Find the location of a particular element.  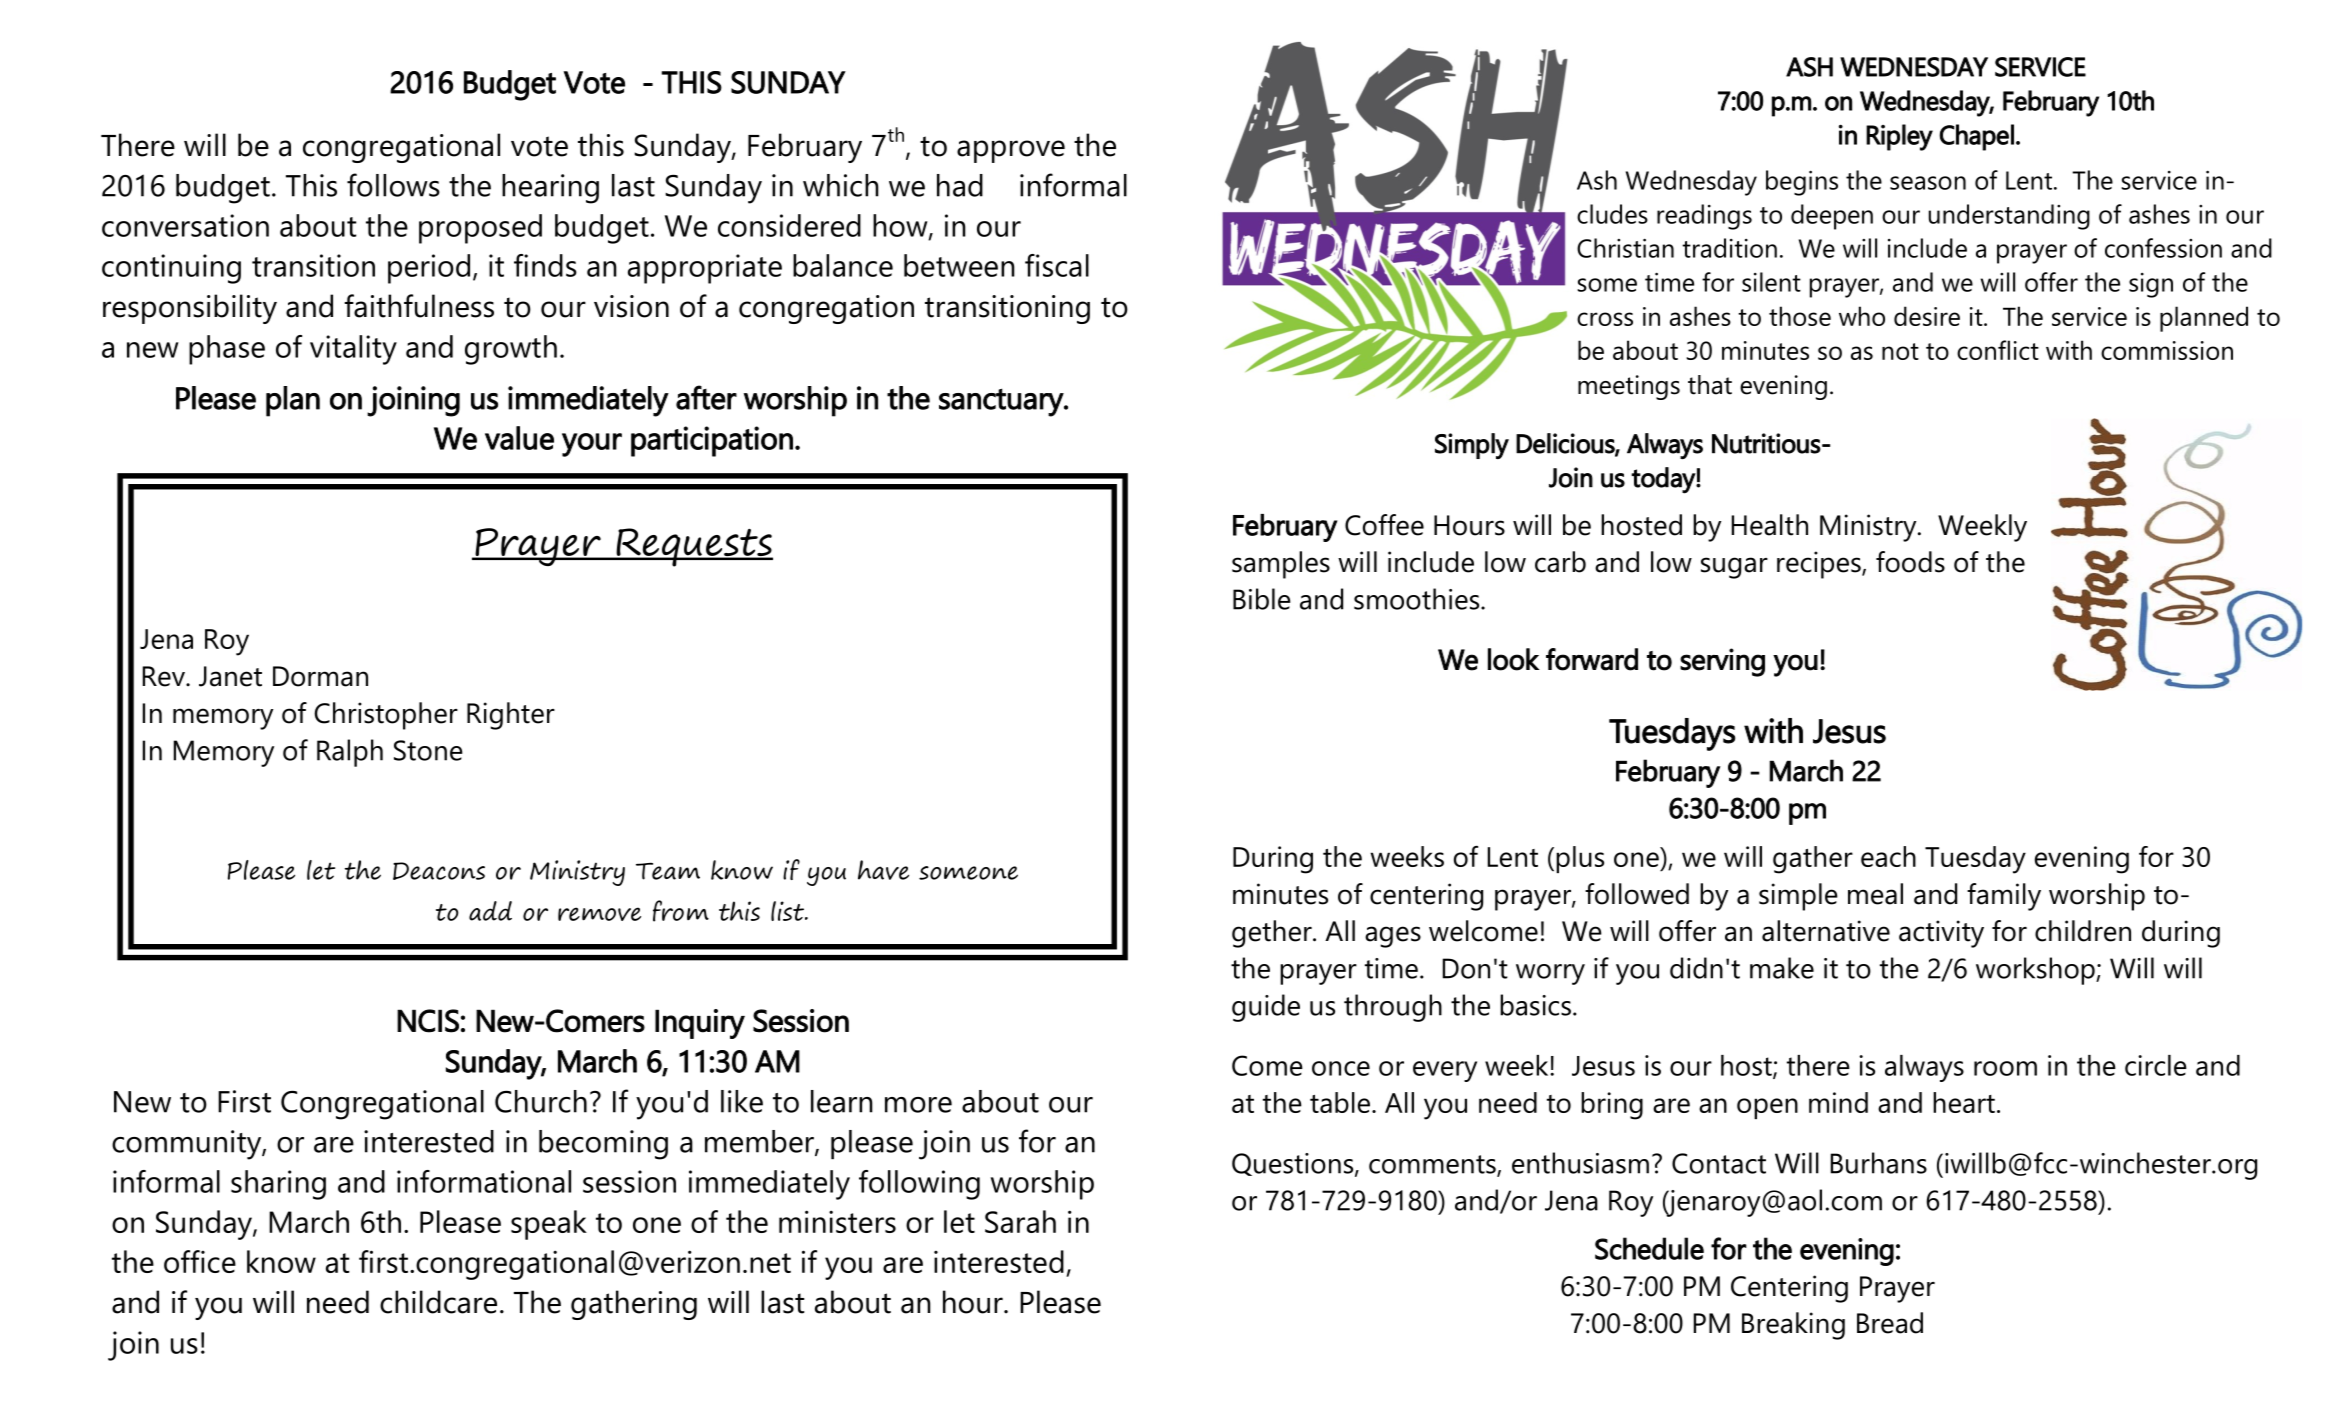

Bible is located at coordinates (1262, 599).
